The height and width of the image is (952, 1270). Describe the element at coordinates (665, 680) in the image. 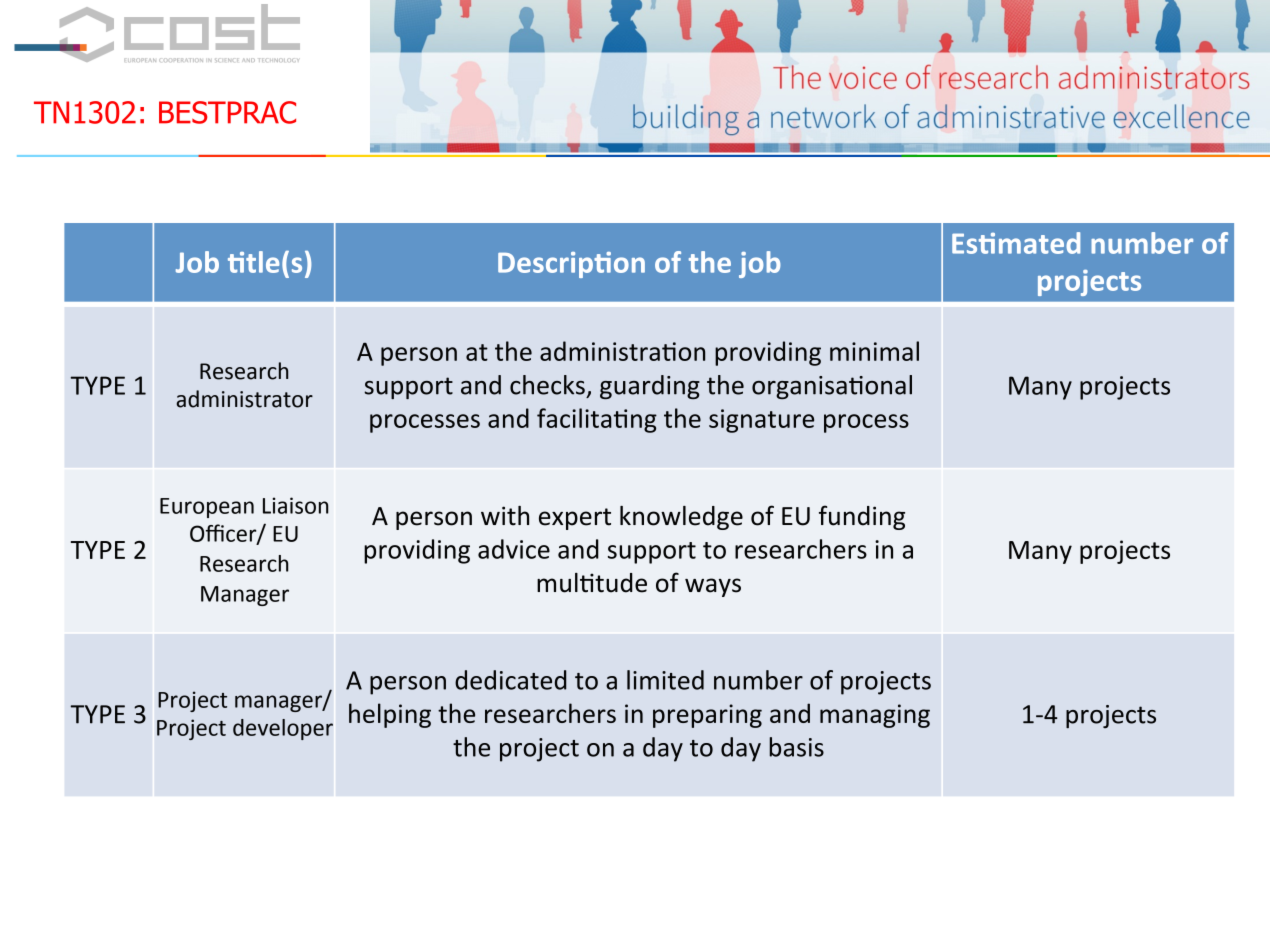

I see `limited` at that location.
